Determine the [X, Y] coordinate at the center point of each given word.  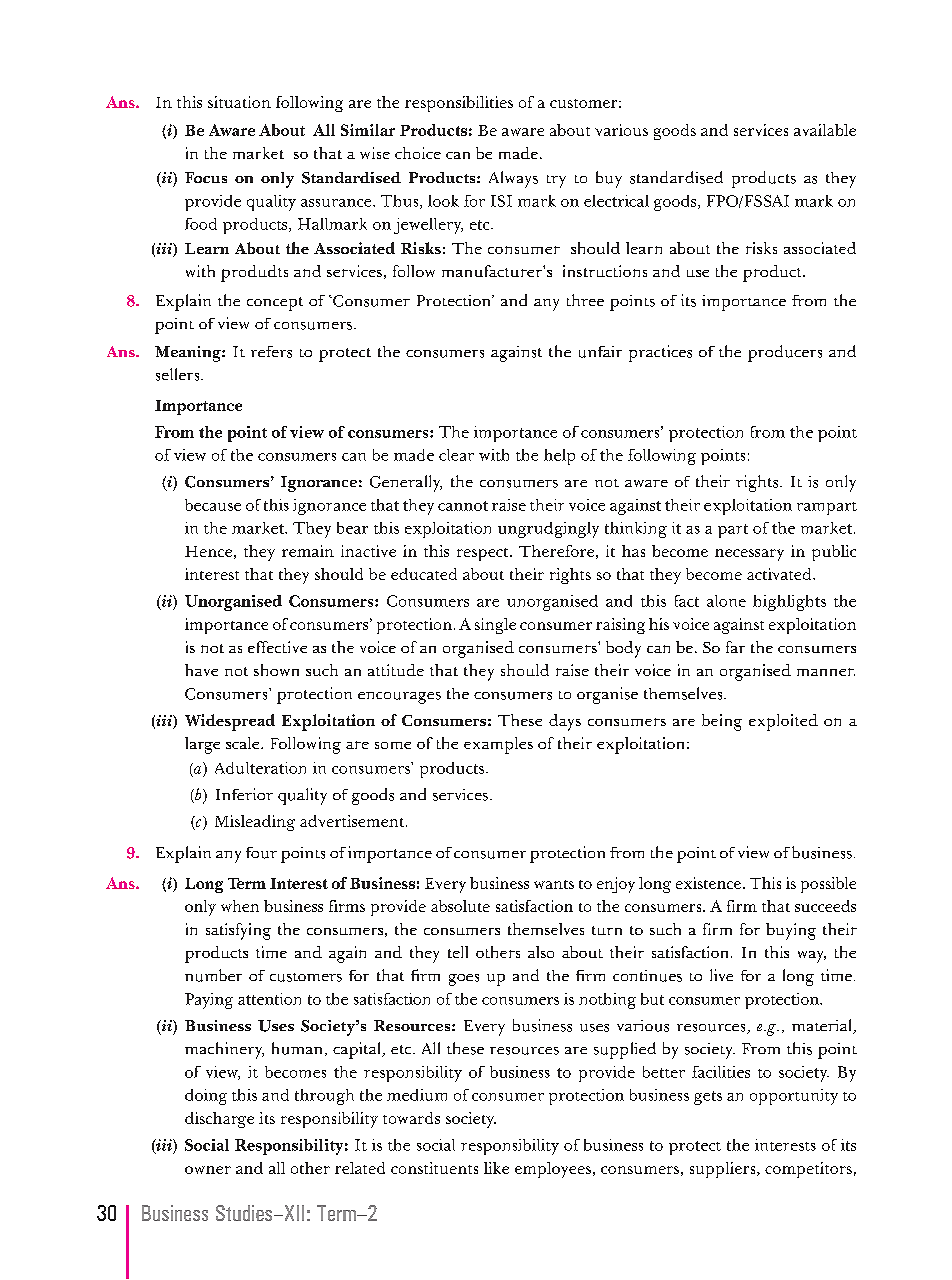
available [825, 130]
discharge [219, 1120]
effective [277, 647]
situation [239, 102]
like [496, 1168]
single [495, 626]
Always [513, 179]
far [735, 647]
